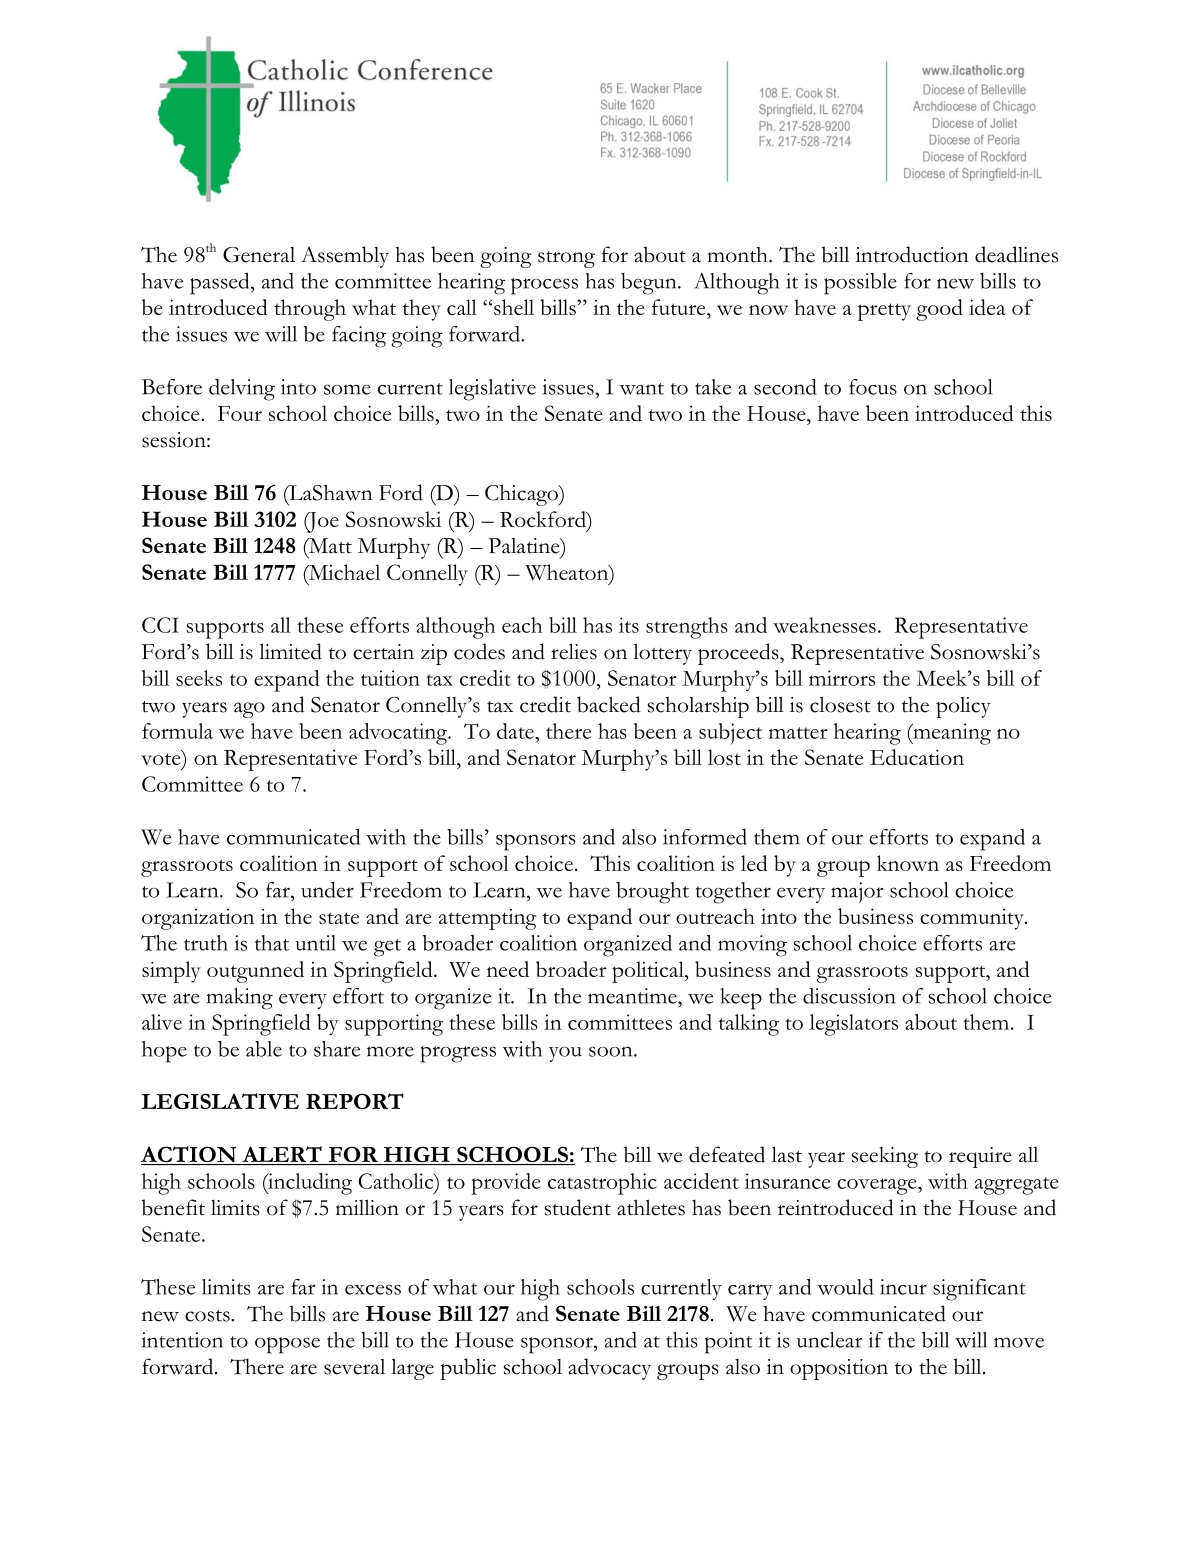  I want to click on meantime, so click(633, 996).
